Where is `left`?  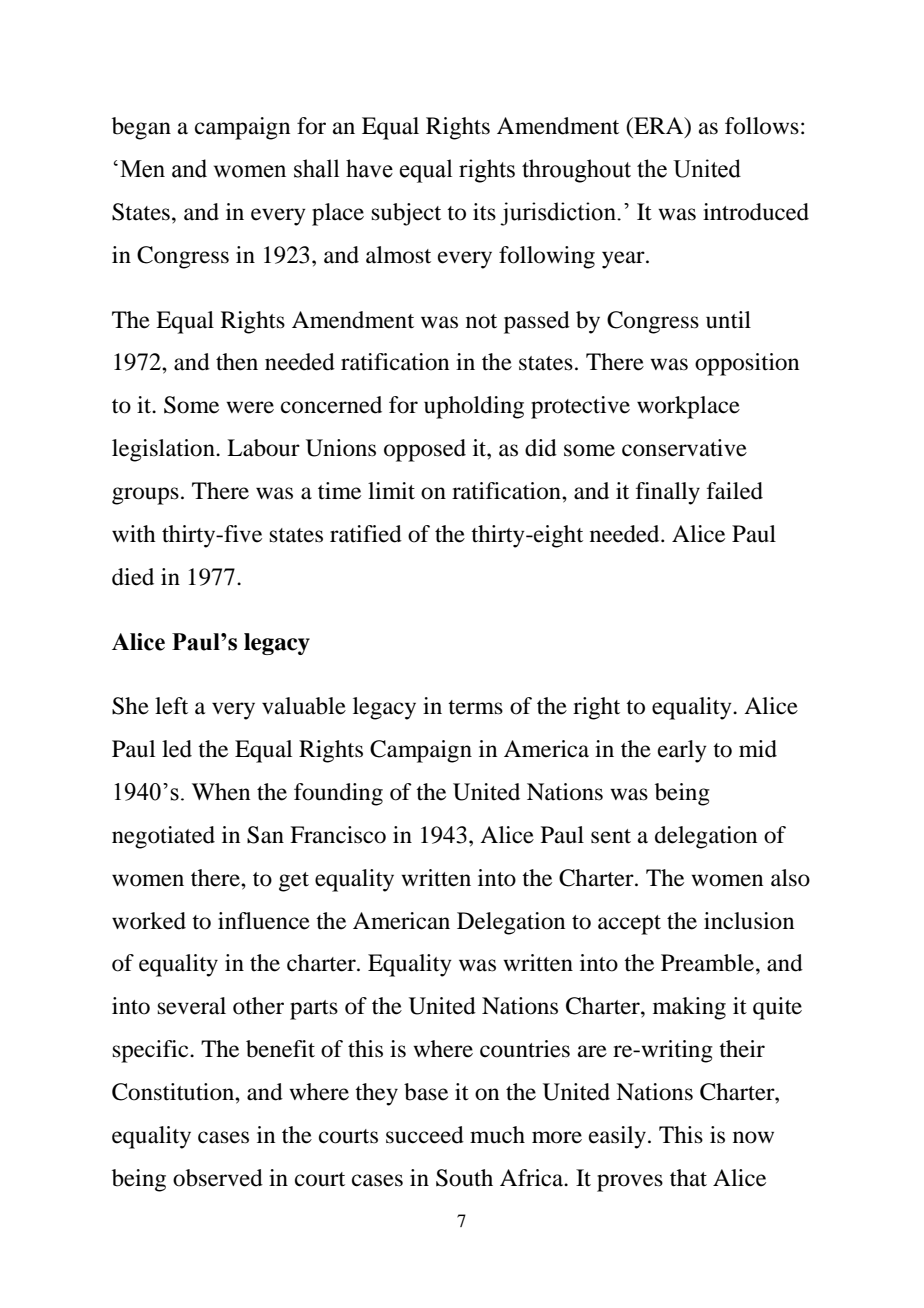
left is located at coordinates (171, 706).
